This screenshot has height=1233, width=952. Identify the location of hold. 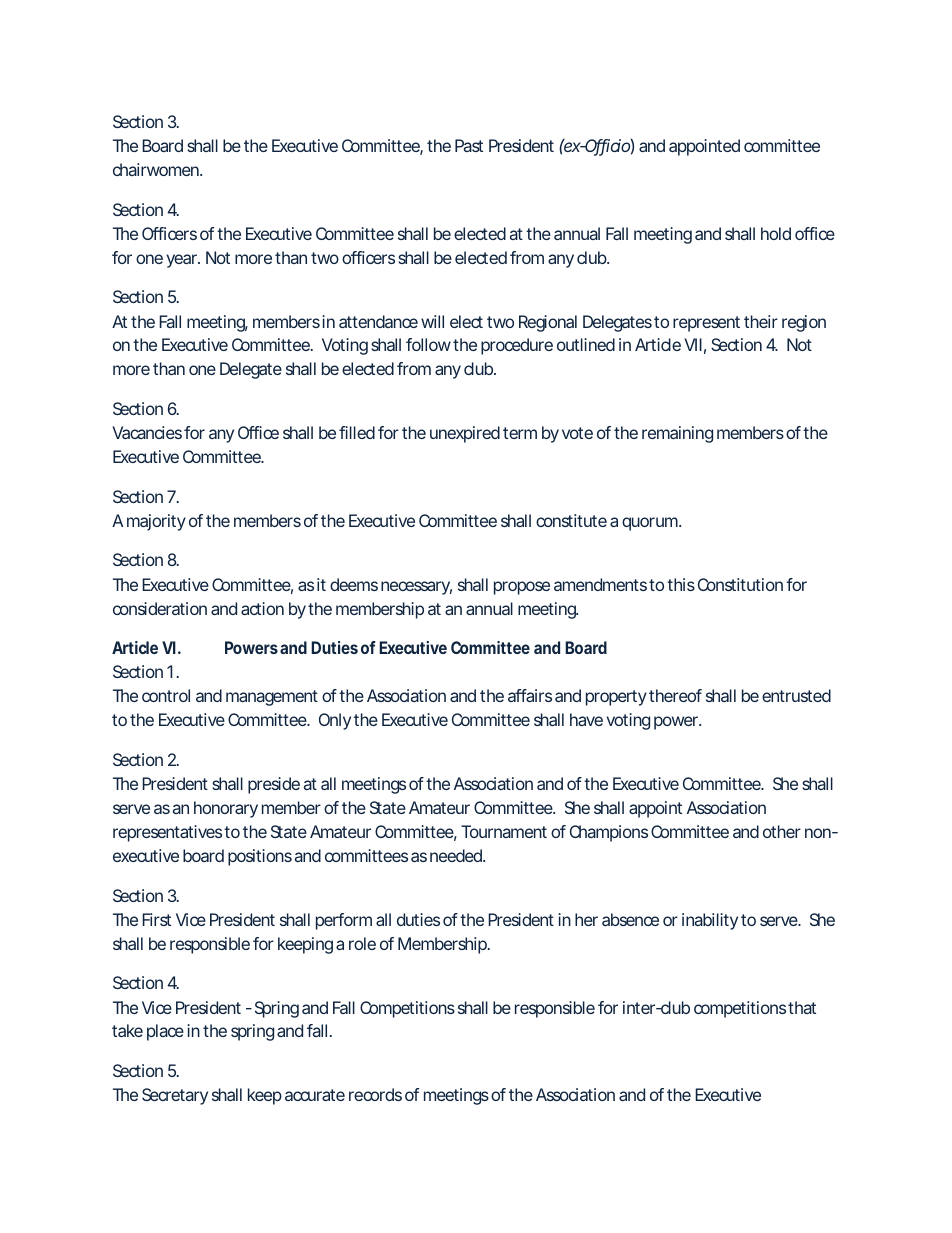
(776, 233).
